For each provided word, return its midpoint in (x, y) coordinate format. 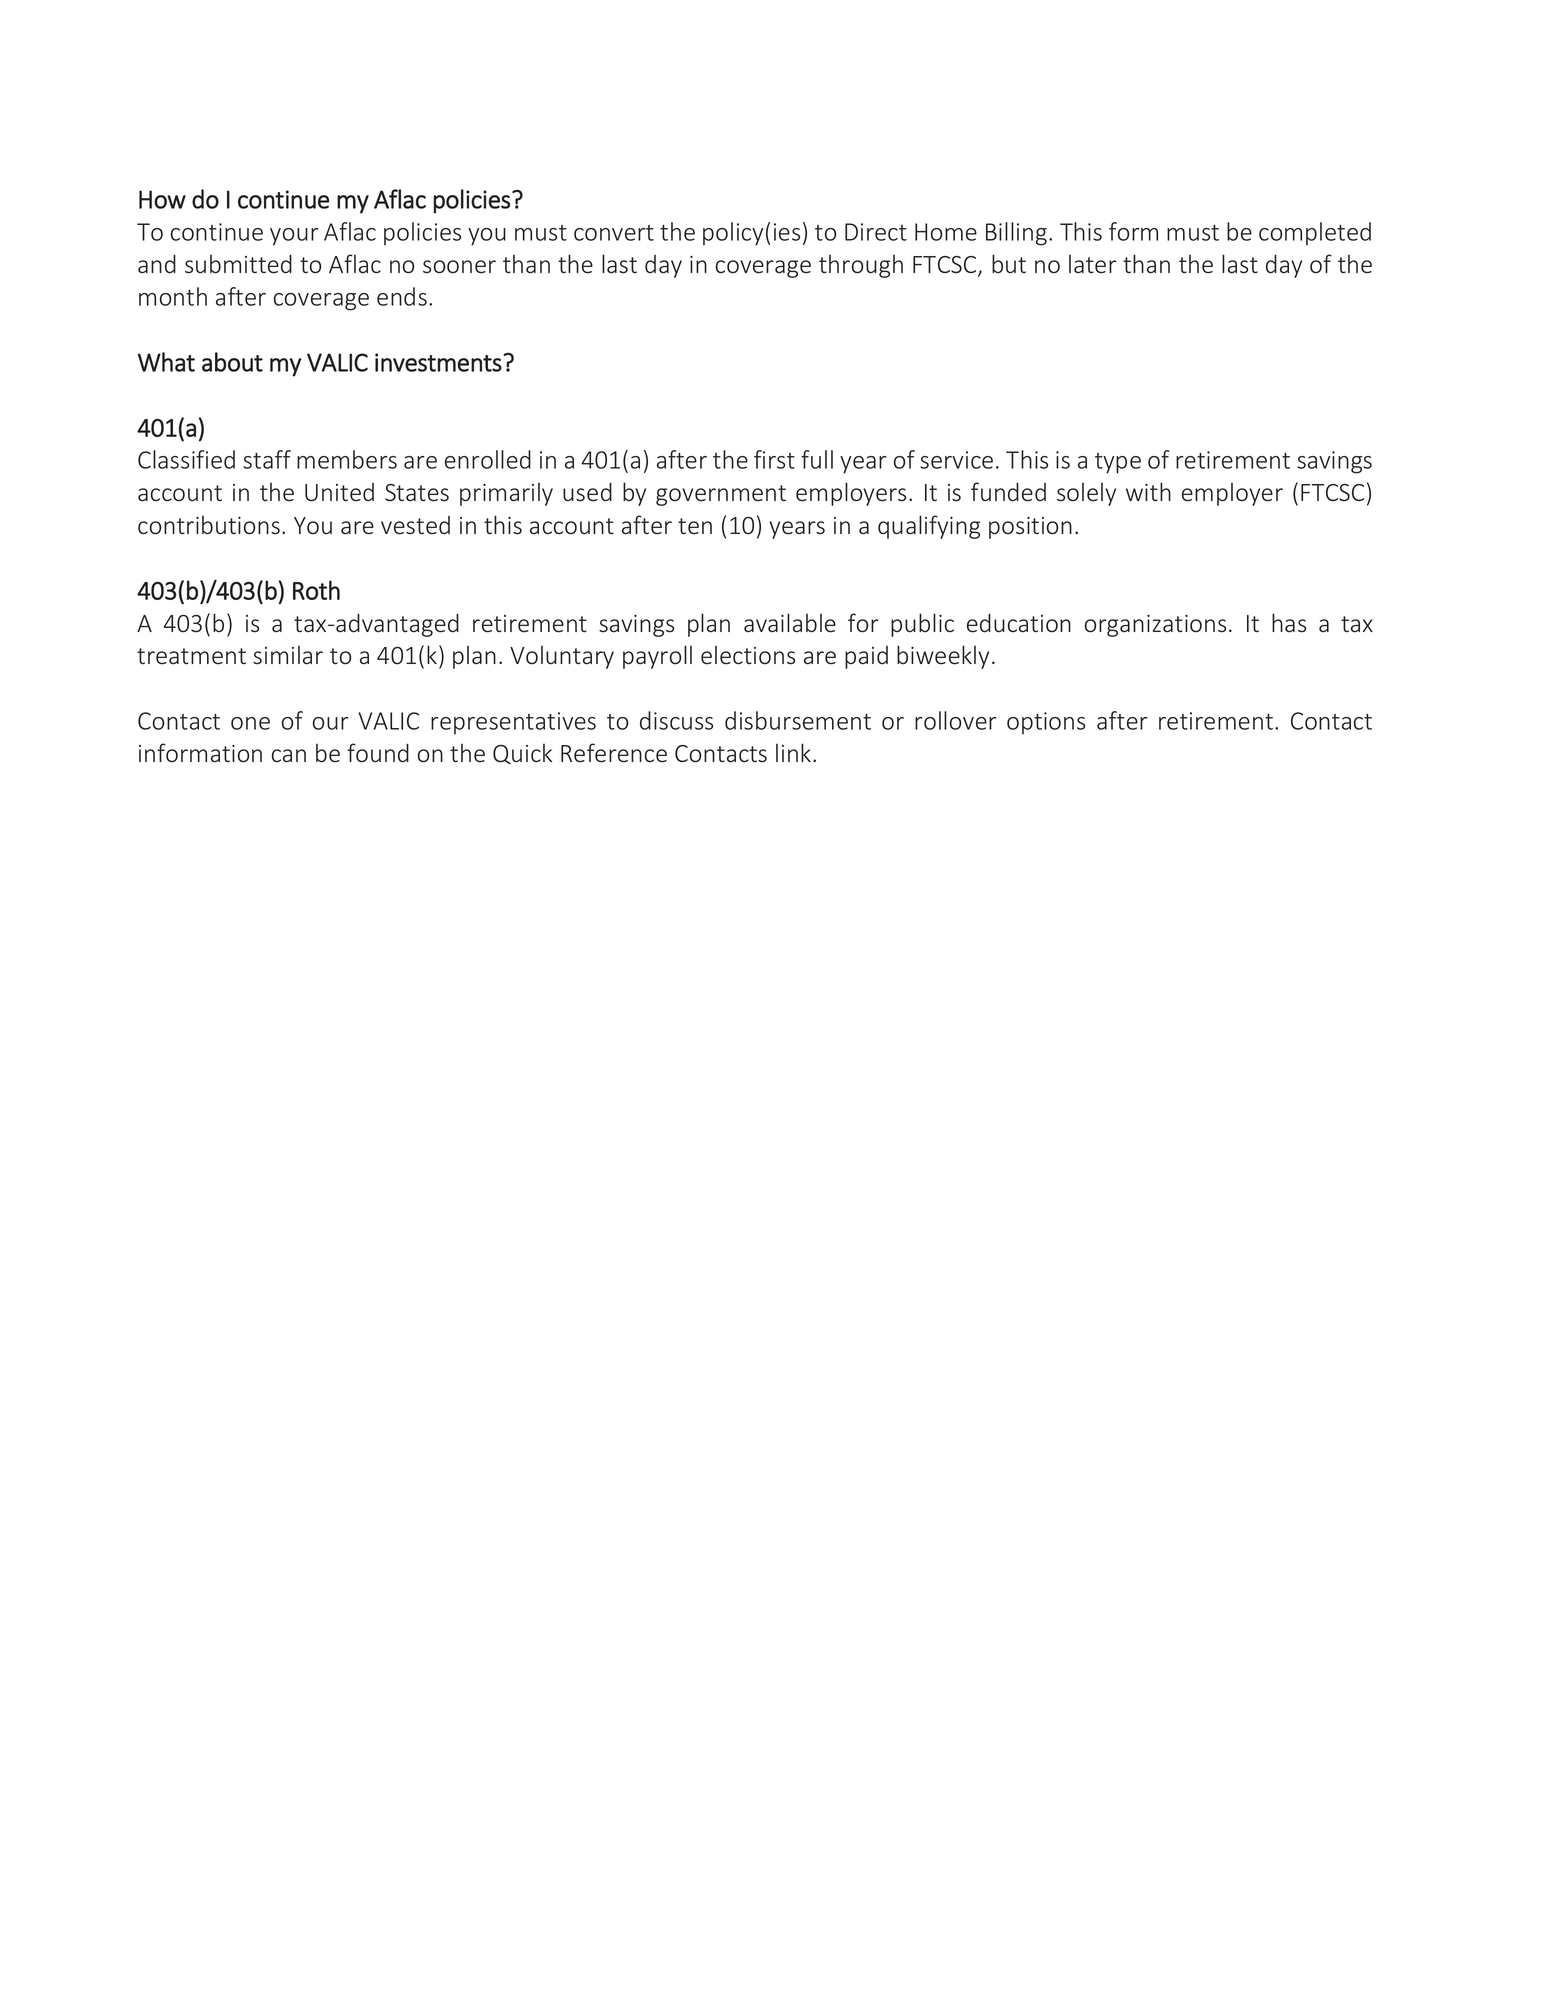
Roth (316, 590)
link (795, 752)
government (721, 495)
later (1093, 264)
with (1148, 492)
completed (1315, 234)
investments (438, 362)
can (289, 756)
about (232, 362)
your (294, 237)
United (339, 492)
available (790, 623)
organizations (1155, 626)
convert (614, 233)
